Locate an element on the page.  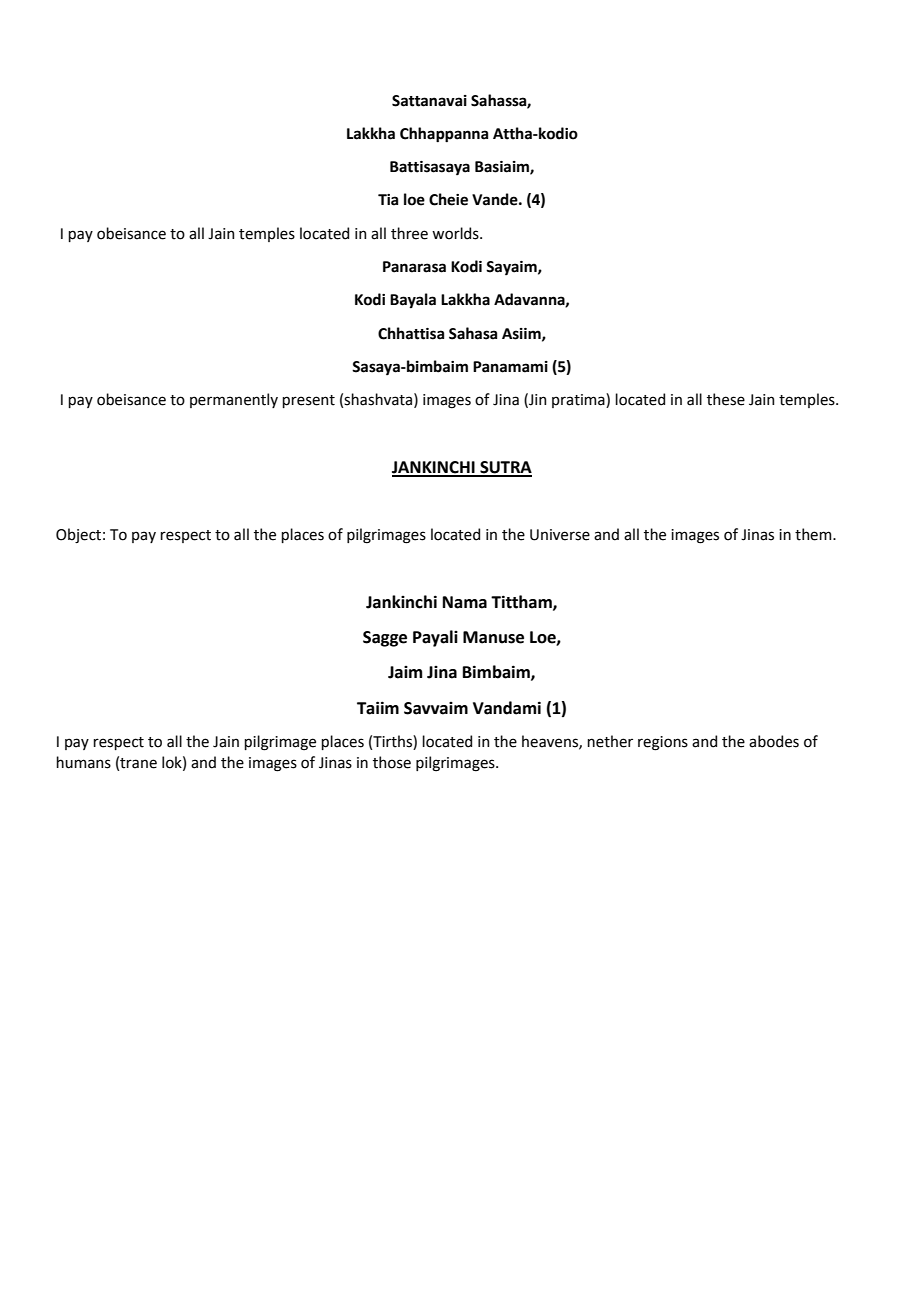
Tia is located at coordinates (388, 200).
